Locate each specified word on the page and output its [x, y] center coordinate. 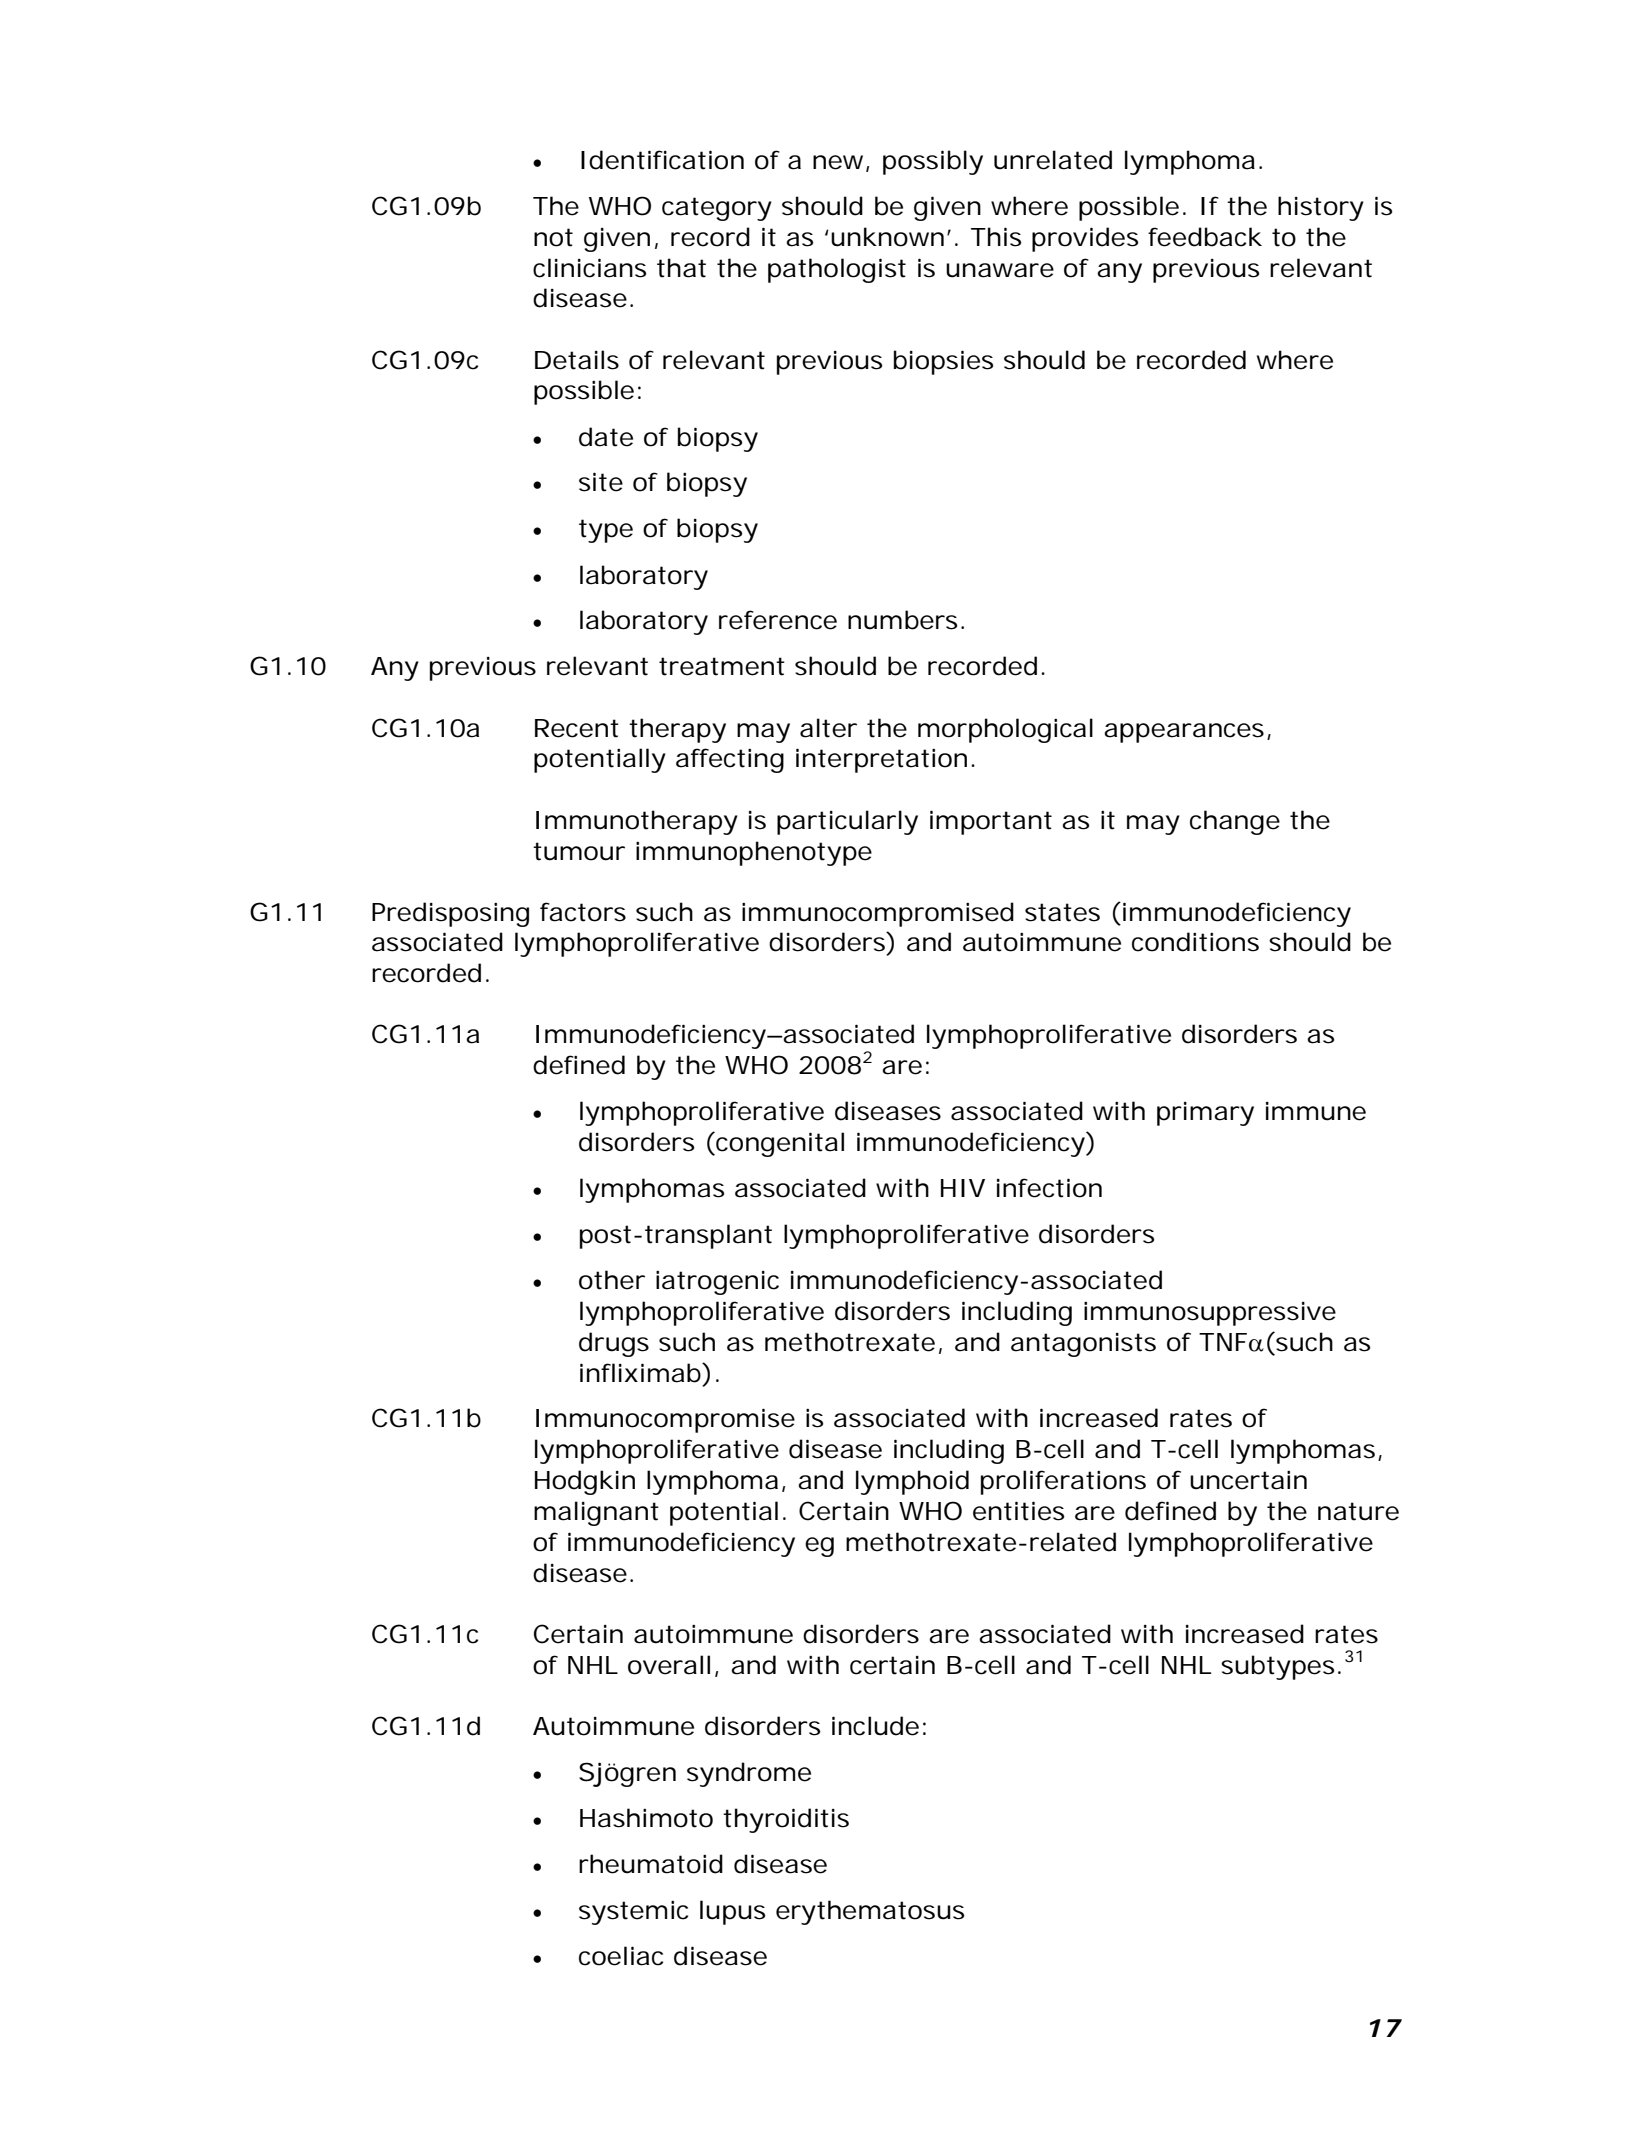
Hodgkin [585, 1482]
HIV [963, 1188]
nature [1358, 1511]
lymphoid [912, 1482]
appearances [1184, 733]
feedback [1205, 237]
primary [1205, 1114]
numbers [902, 620]
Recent [577, 728]
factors [583, 912]
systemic [633, 1913]
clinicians [589, 268]
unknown [887, 237]
